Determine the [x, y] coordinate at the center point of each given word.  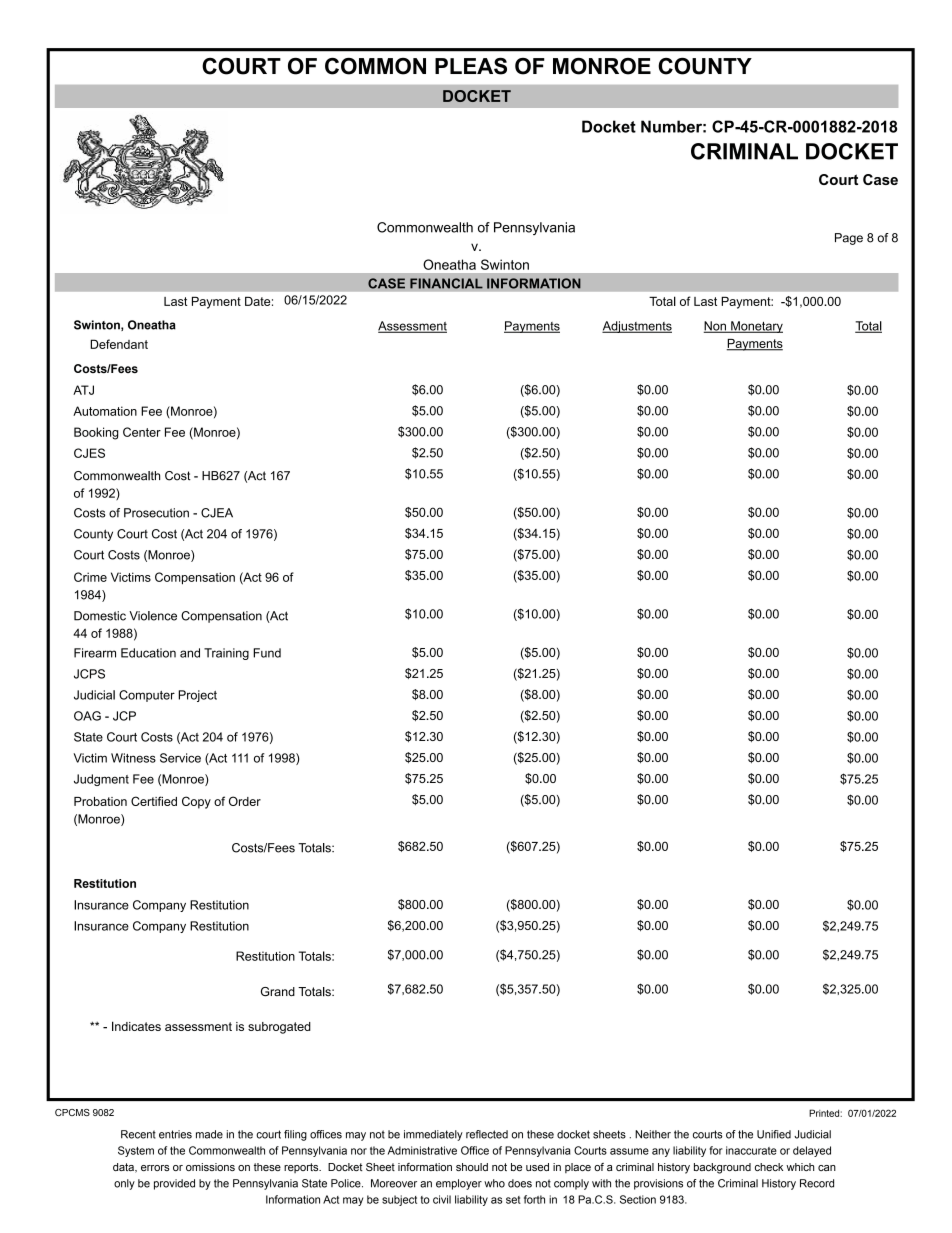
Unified [774, 1134]
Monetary [756, 327]
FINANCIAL [446, 283]
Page [849, 239]
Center [142, 432]
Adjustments [637, 327]
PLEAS [471, 66]
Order [245, 801]
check [769, 1167]
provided [174, 1184]
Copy [196, 802]
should [472, 1167]
